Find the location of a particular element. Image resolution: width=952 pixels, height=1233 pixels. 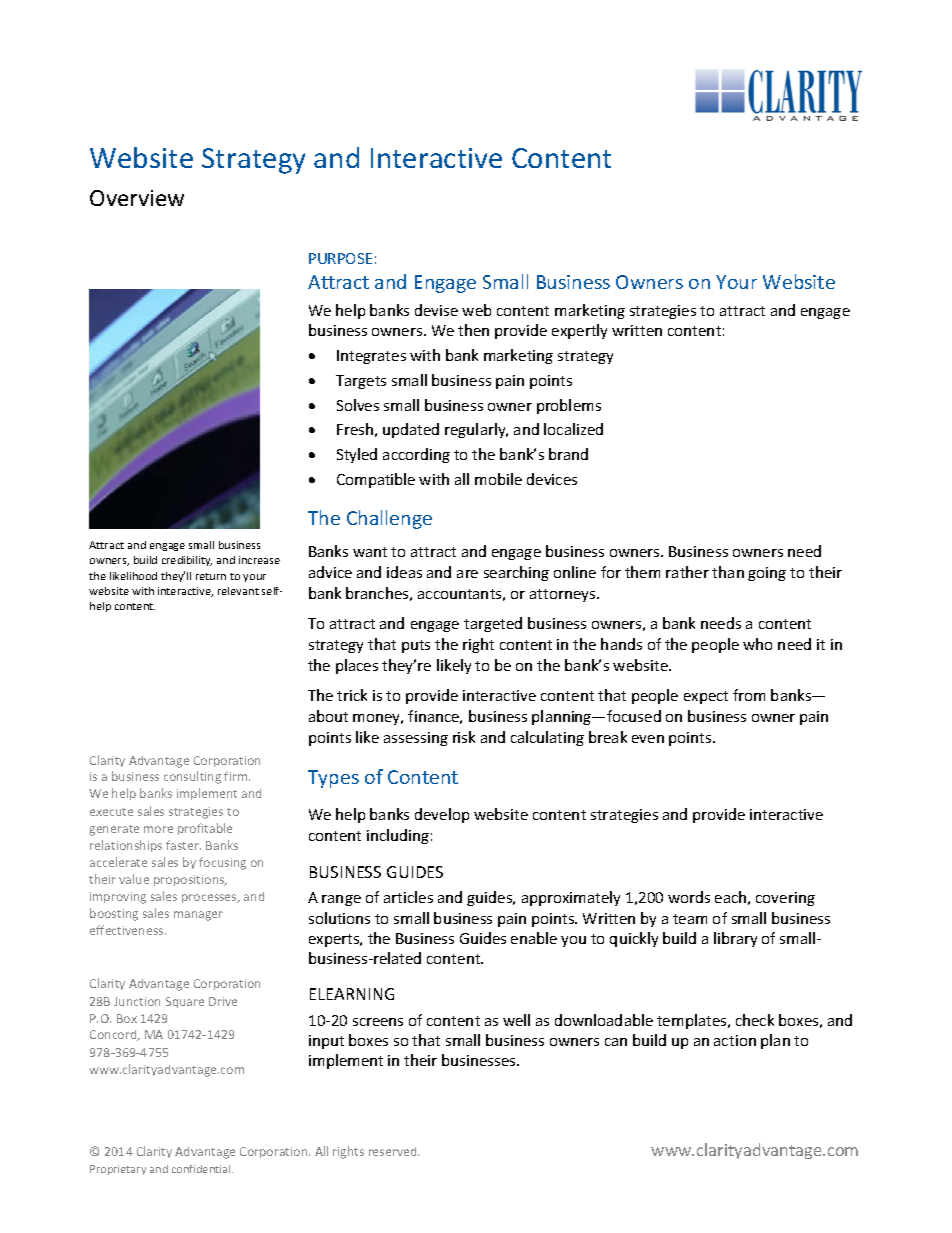

expertly is located at coordinates (579, 331).
